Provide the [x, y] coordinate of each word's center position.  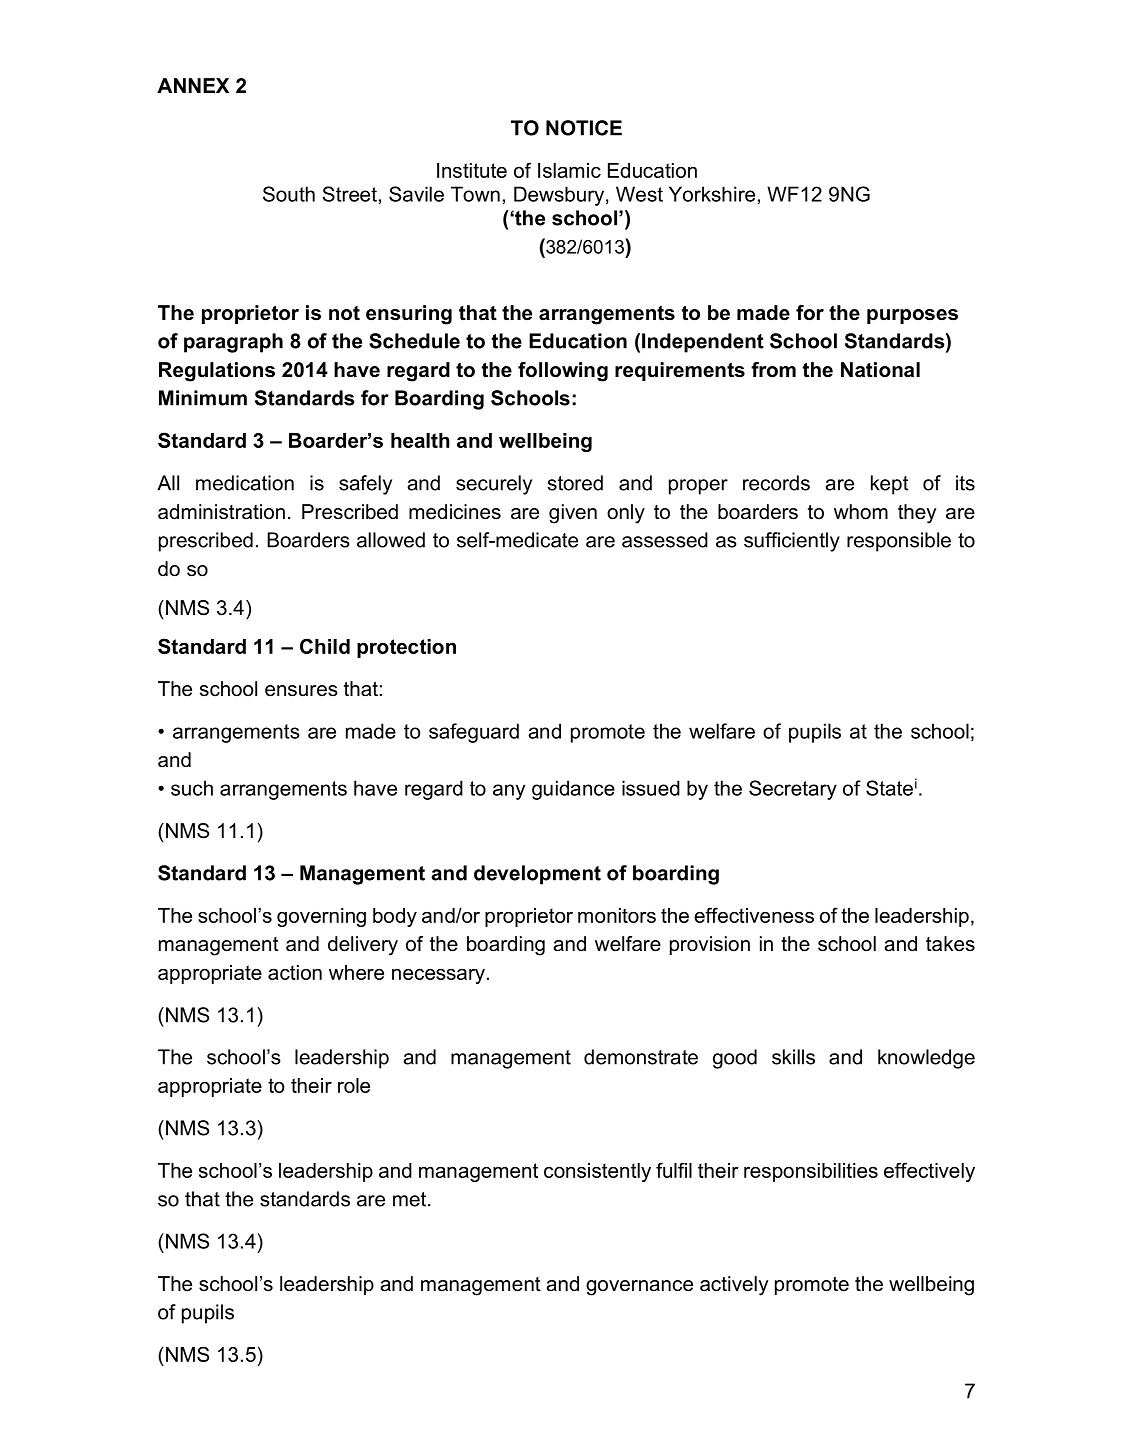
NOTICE [584, 128]
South [289, 194]
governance [639, 1288]
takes [950, 944]
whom [861, 512]
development [537, 875]
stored [575, 483]
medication [245, 483]
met [411, 1199]
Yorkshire [712, 194]
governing [321, 917]
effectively [929, 1172]
